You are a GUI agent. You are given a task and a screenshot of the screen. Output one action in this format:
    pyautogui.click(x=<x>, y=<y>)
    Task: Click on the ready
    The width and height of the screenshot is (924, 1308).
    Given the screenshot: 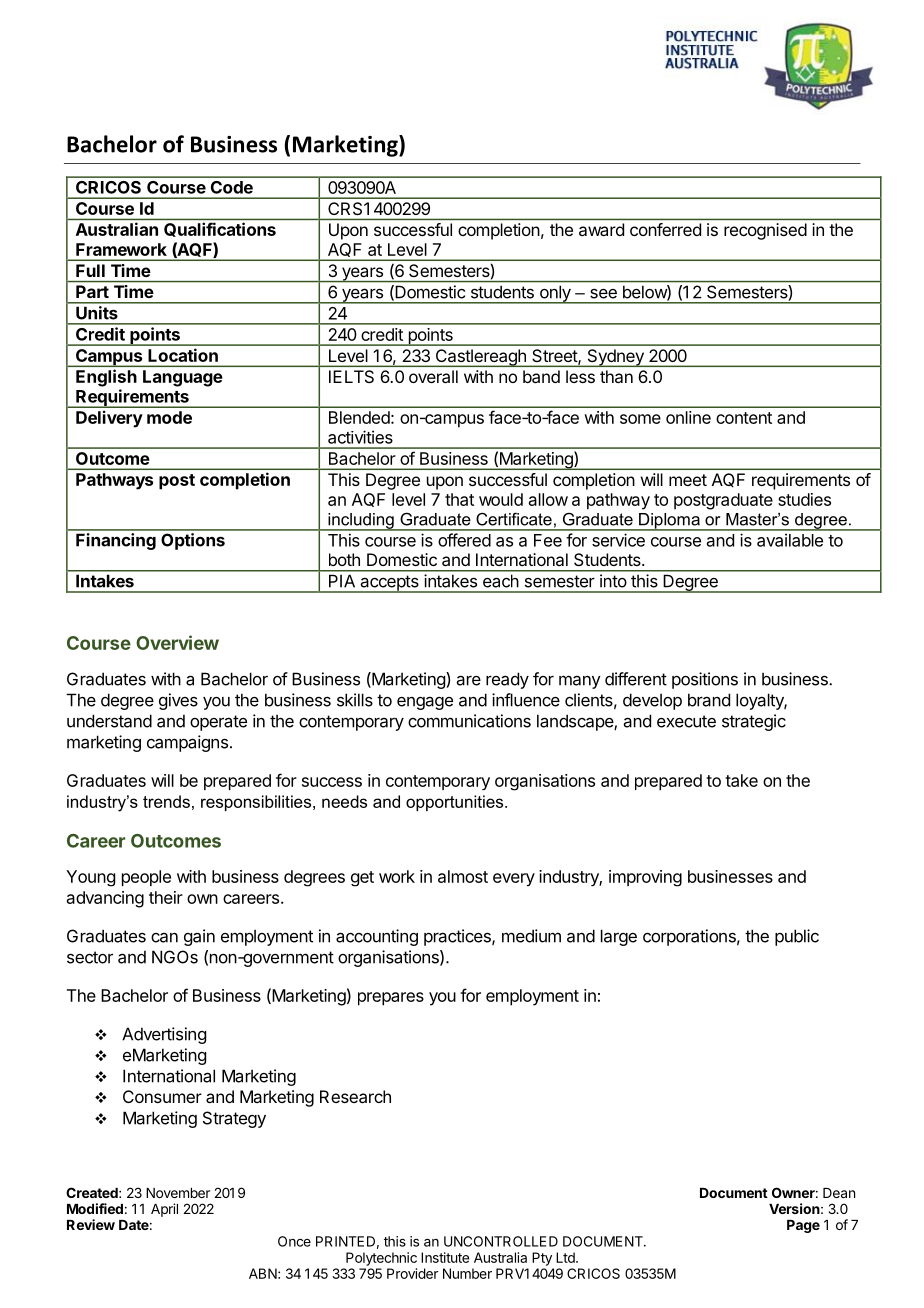 What is the action you would take?
    pyautogui.click(x=507, y=680)
